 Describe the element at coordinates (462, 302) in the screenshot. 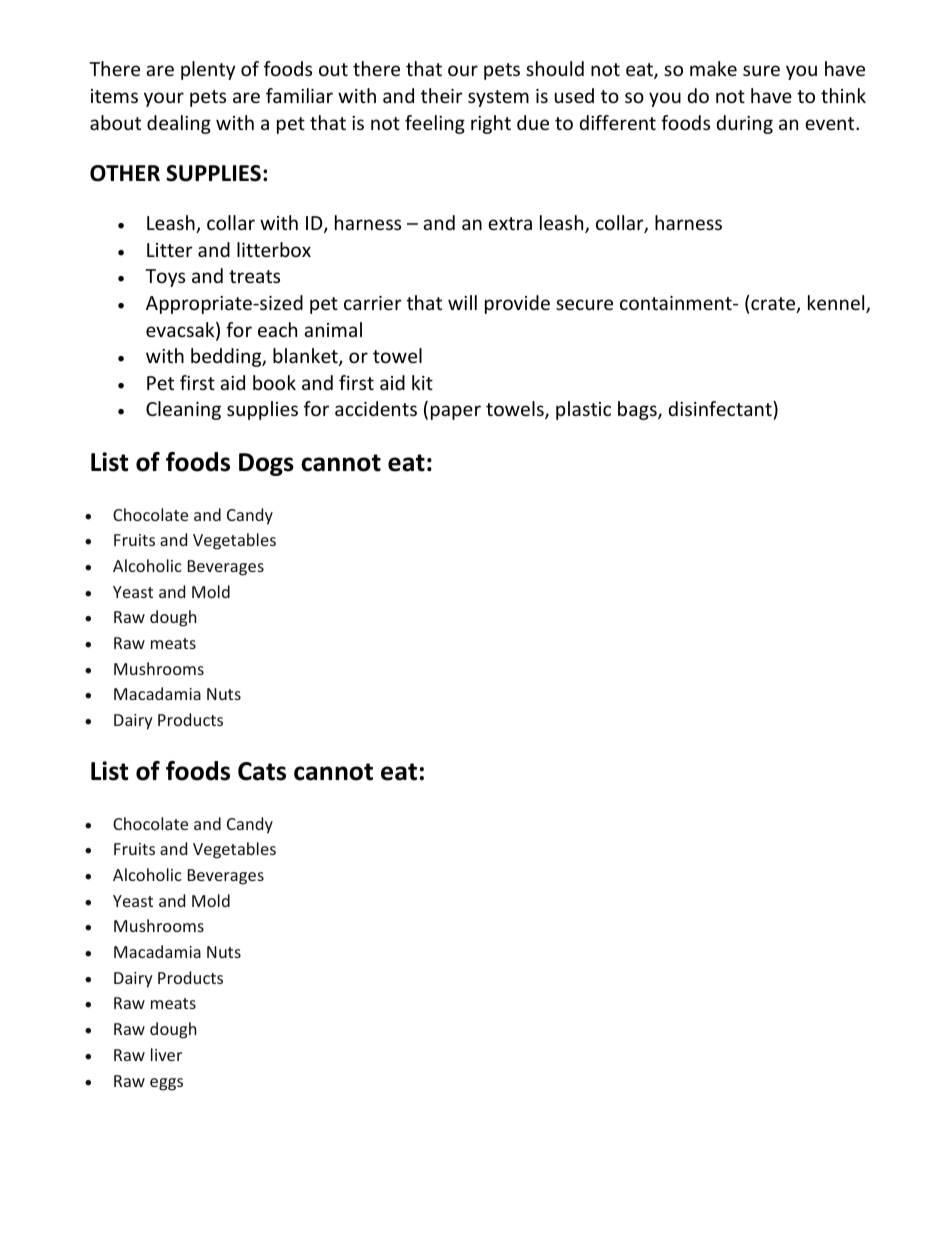

I see `will` at that location.
